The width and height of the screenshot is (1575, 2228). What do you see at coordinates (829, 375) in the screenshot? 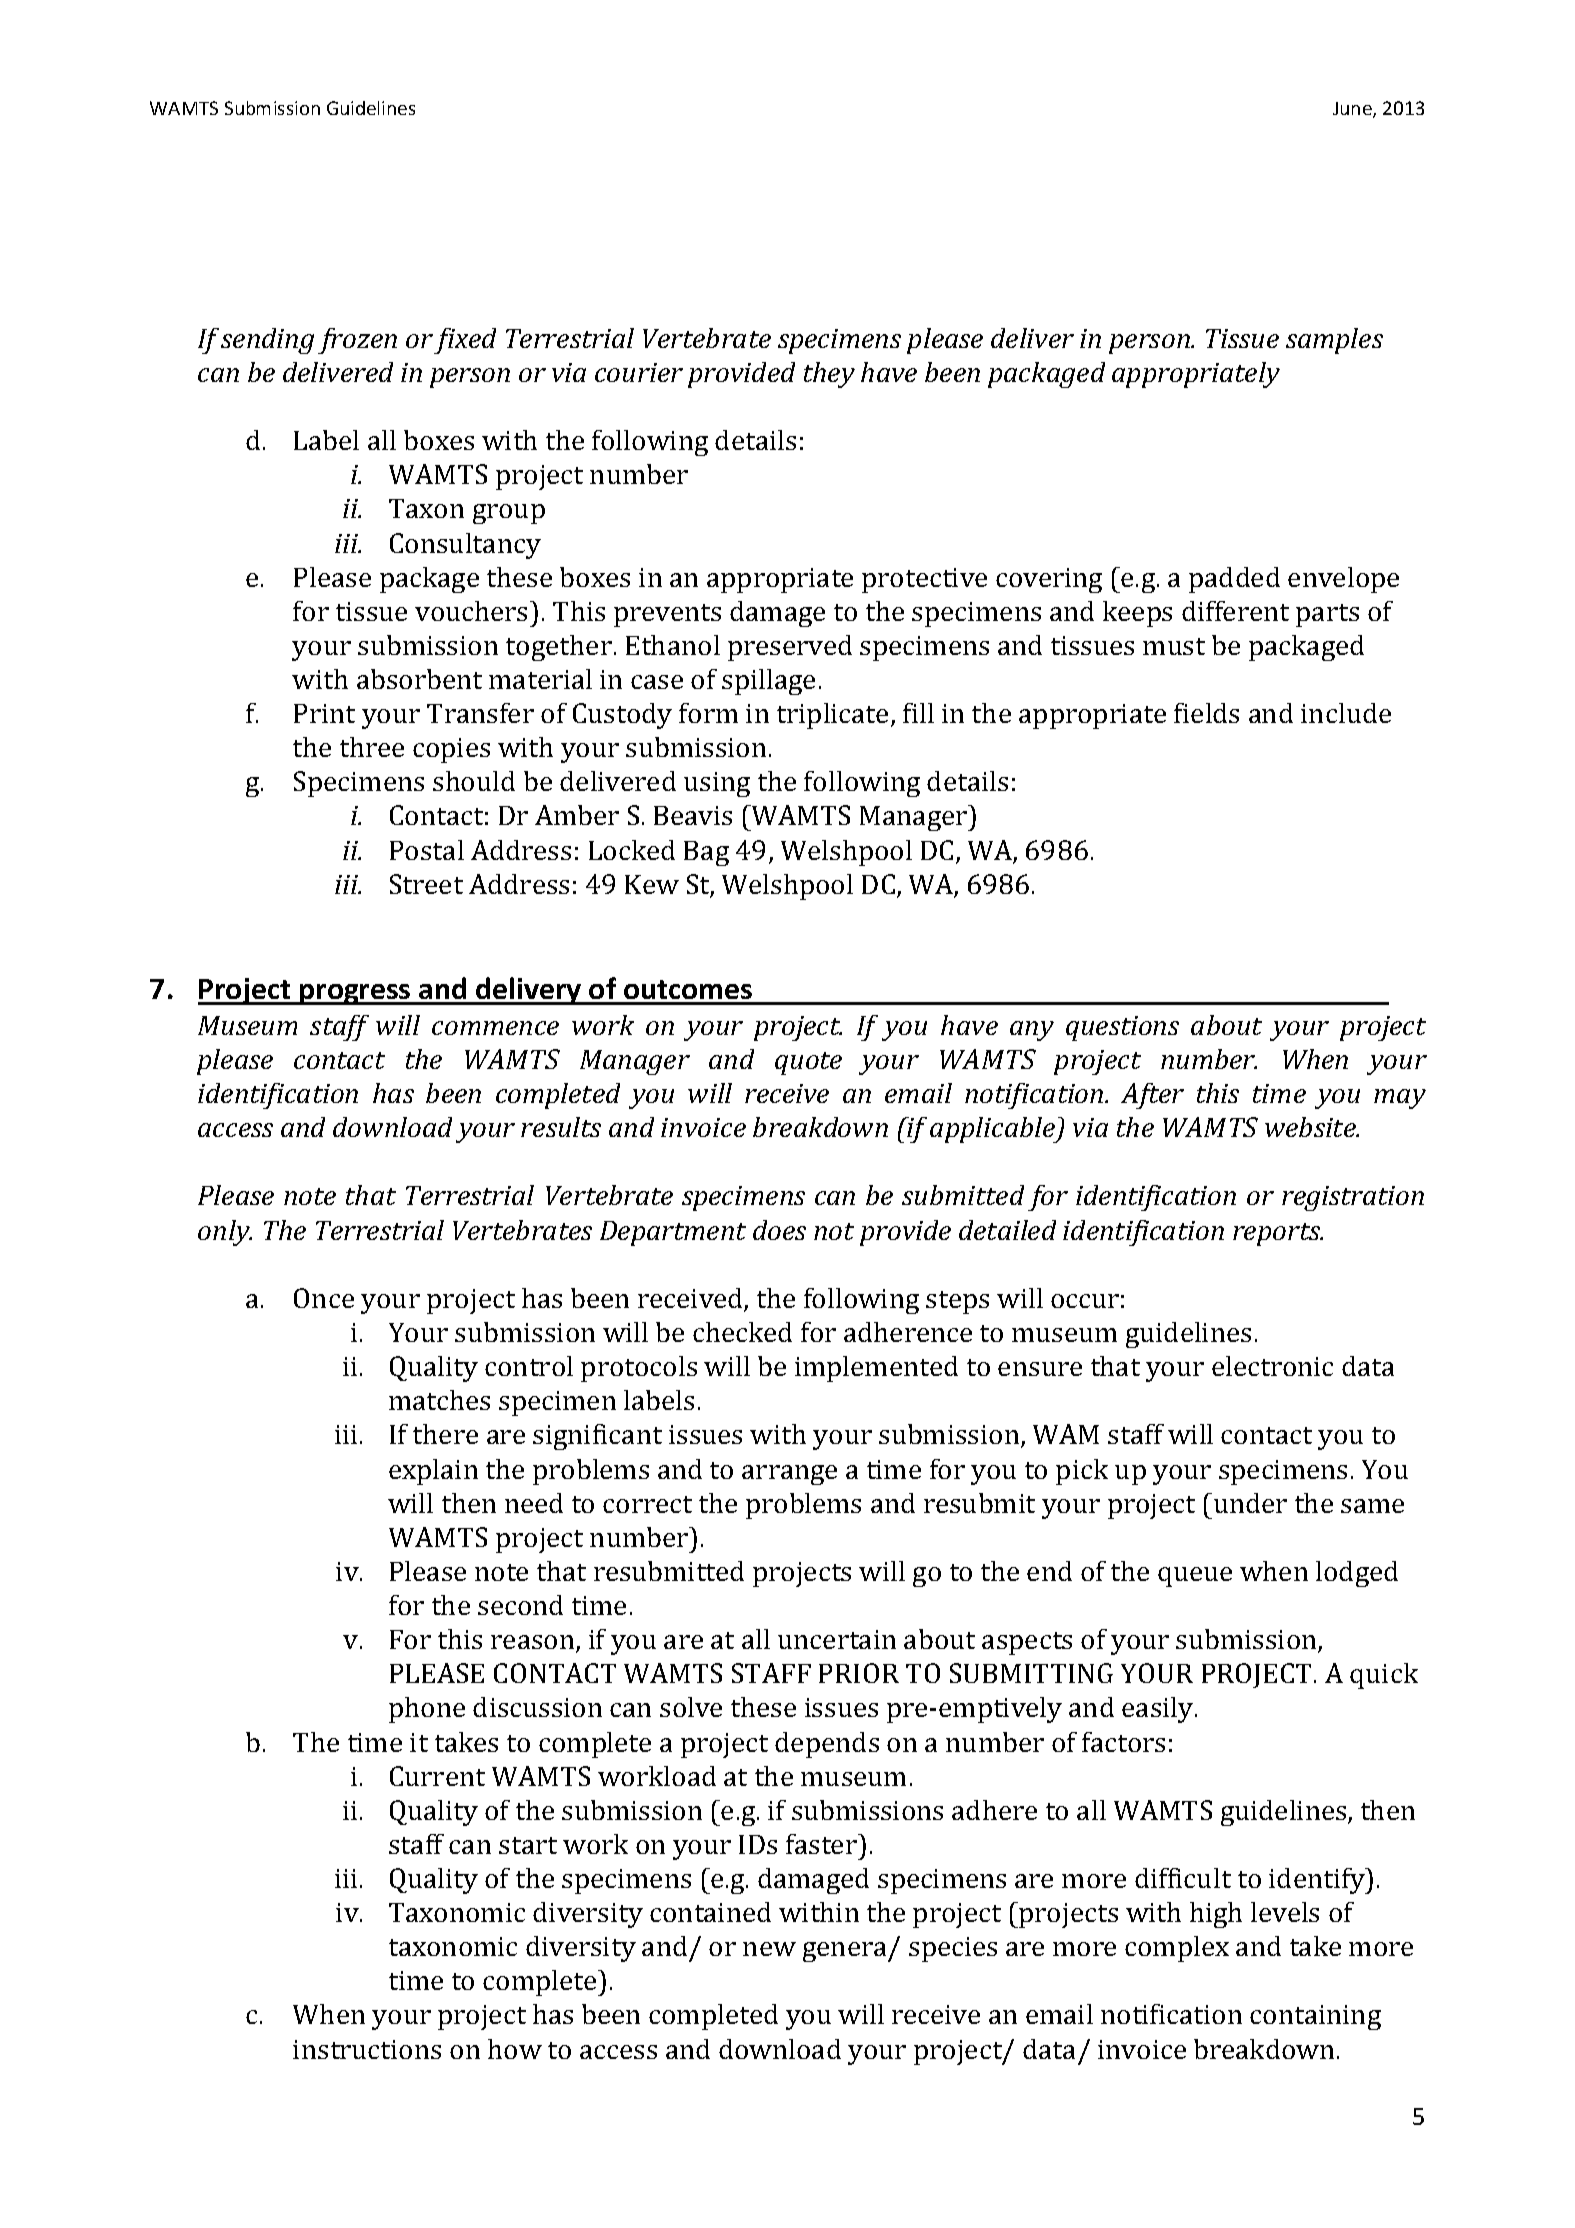
I see `they` at bounding box center [829, 375].
